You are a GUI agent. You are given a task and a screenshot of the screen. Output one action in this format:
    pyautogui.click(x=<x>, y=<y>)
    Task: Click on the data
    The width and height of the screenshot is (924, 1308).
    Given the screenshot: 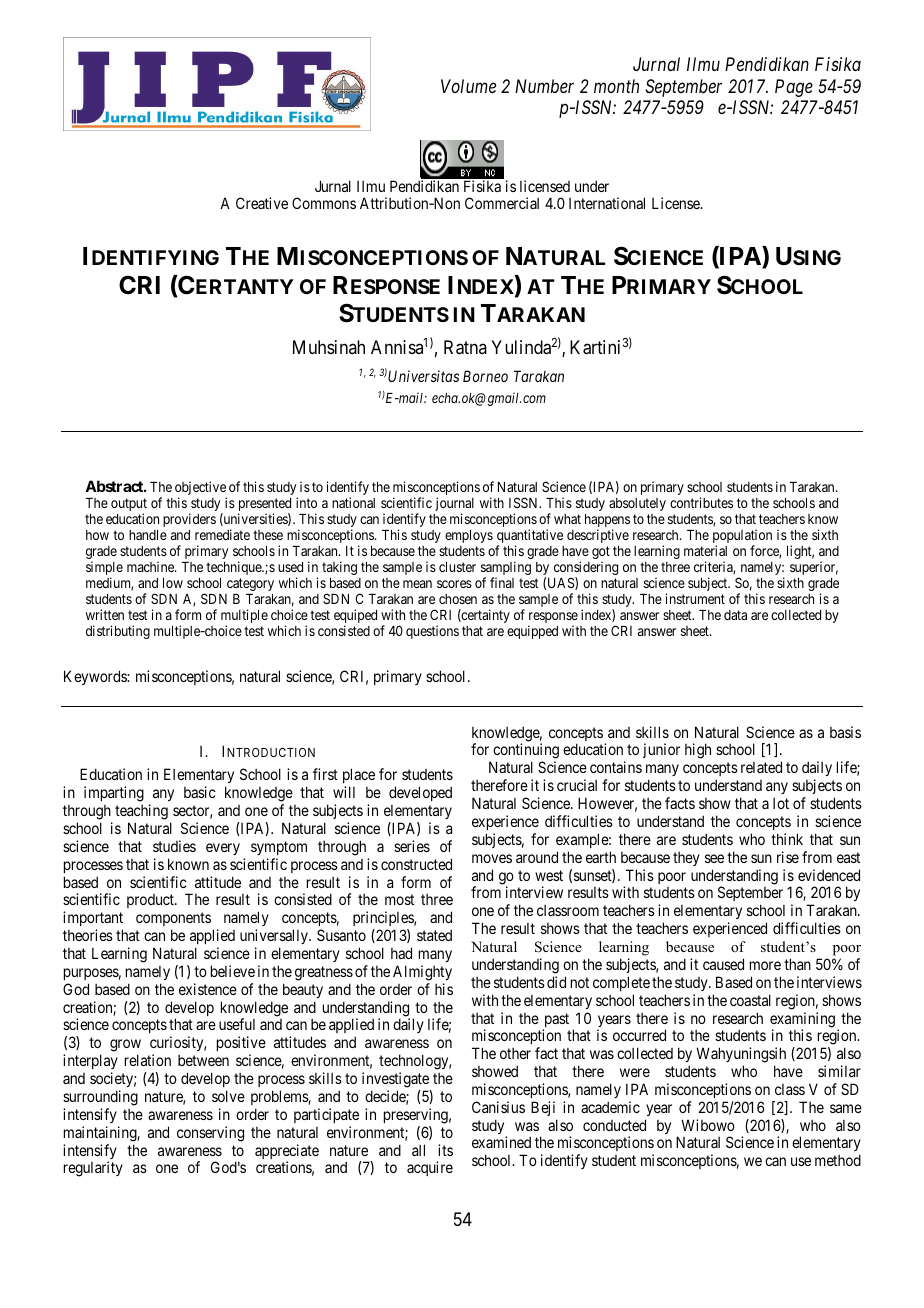 What is the action you would take?
    pyautogui.click(x=735, y=615)
